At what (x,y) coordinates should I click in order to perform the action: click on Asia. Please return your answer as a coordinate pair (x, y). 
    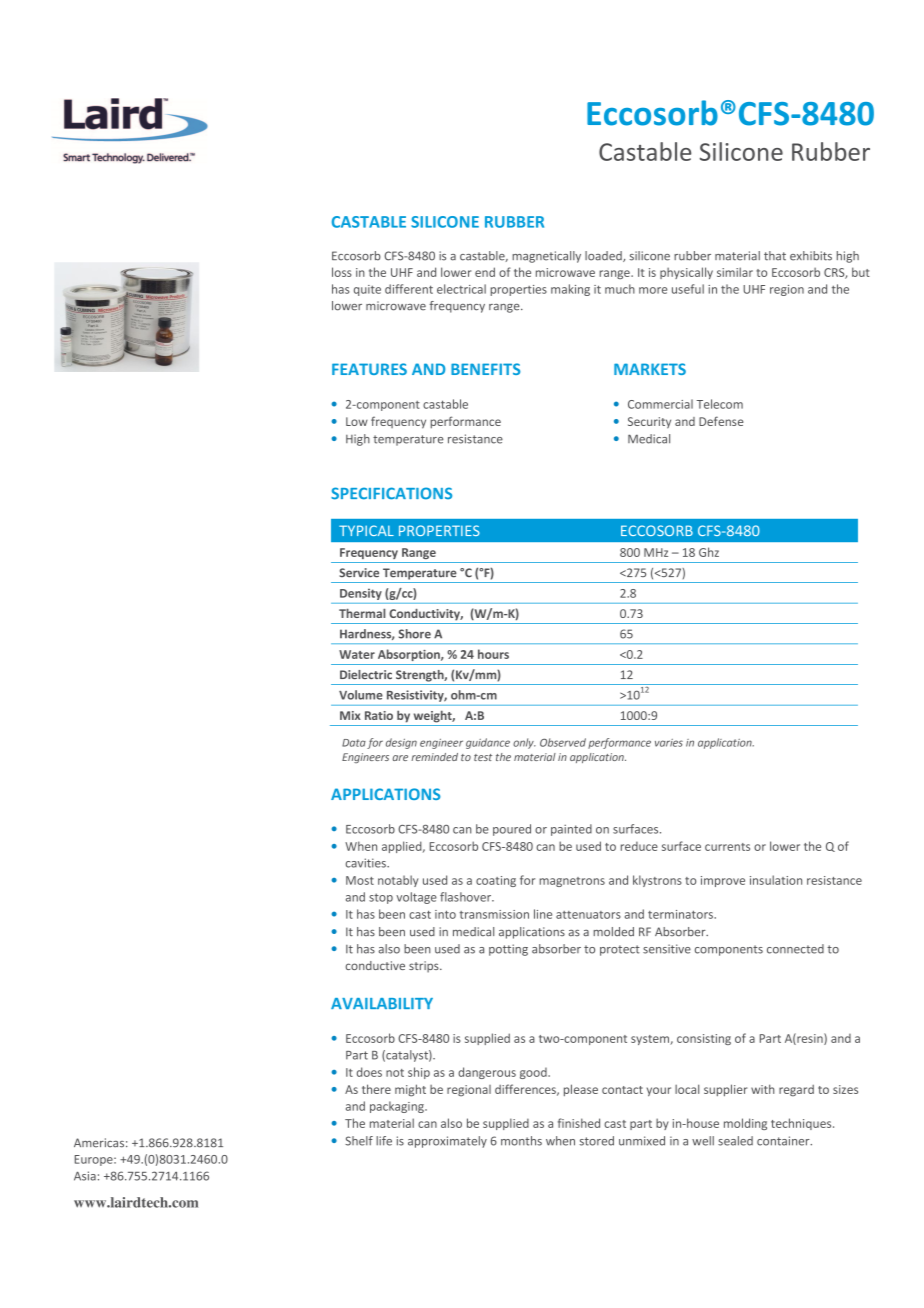
    Looking at the image, I should click on (85, 1176).
